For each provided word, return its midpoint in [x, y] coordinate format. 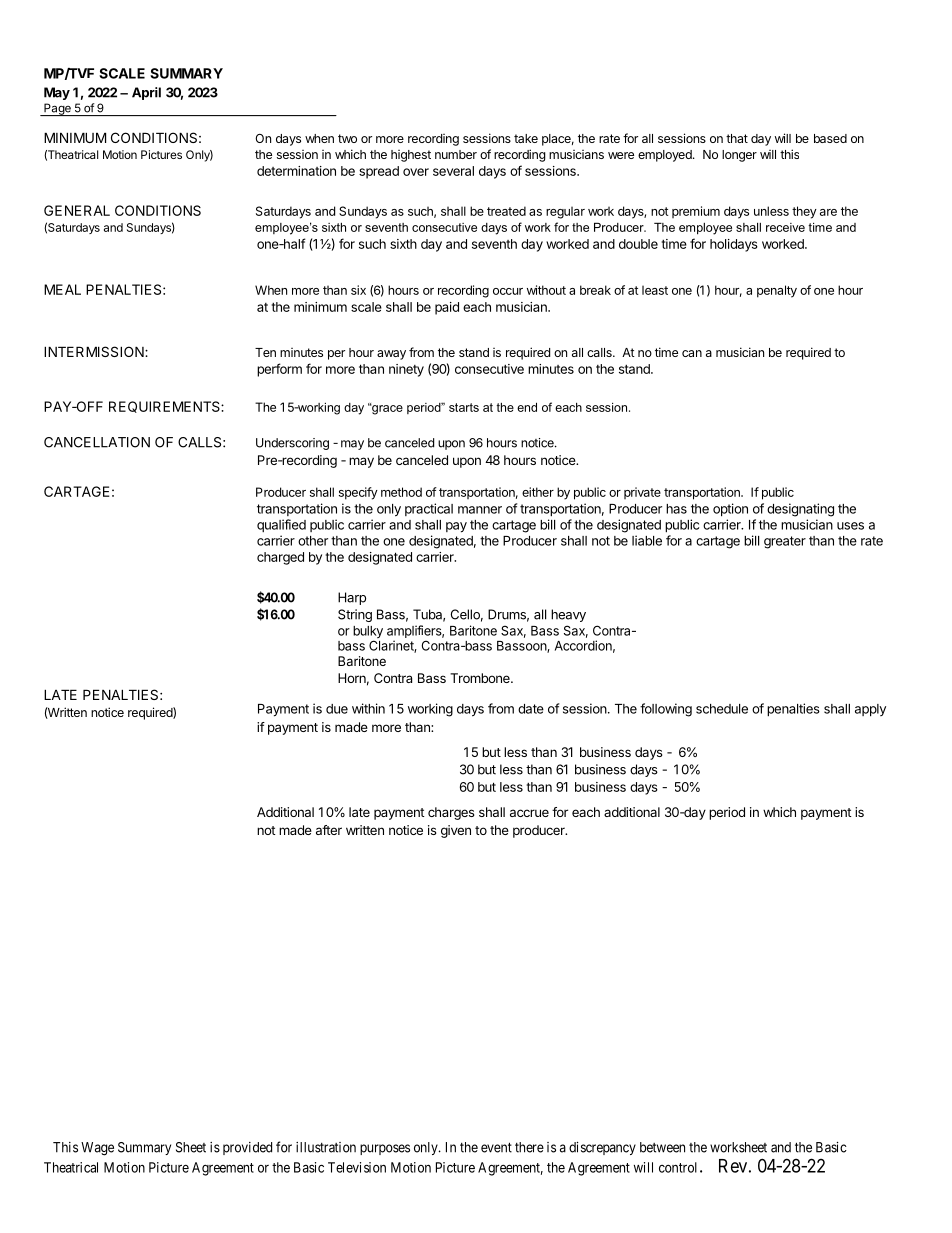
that [737, 138]
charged [280, 558]
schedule [722, 709]
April [146, 93]
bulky [368, 633]
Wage [97, 1149]
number [456, 154]
